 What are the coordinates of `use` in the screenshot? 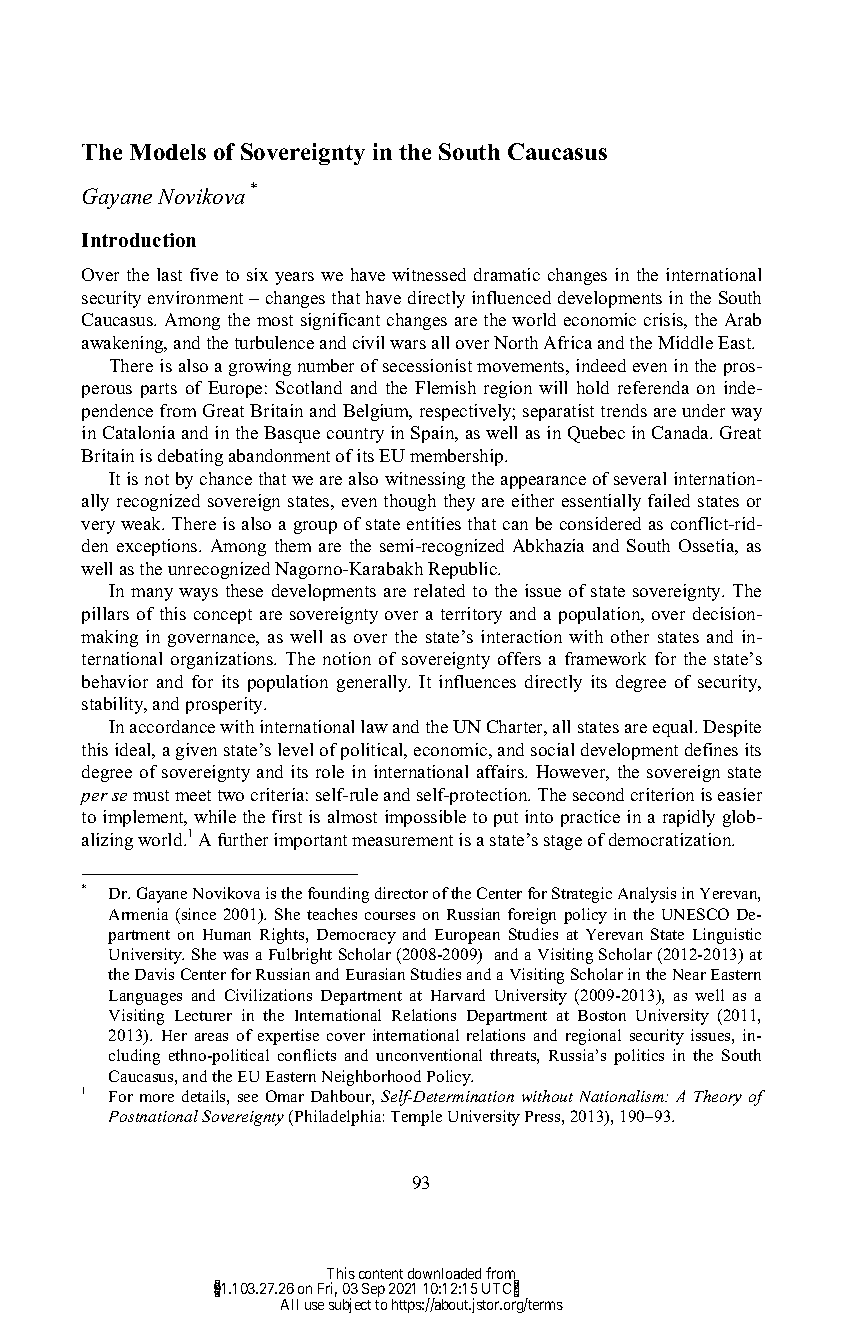 It's located at (314, 1306).
